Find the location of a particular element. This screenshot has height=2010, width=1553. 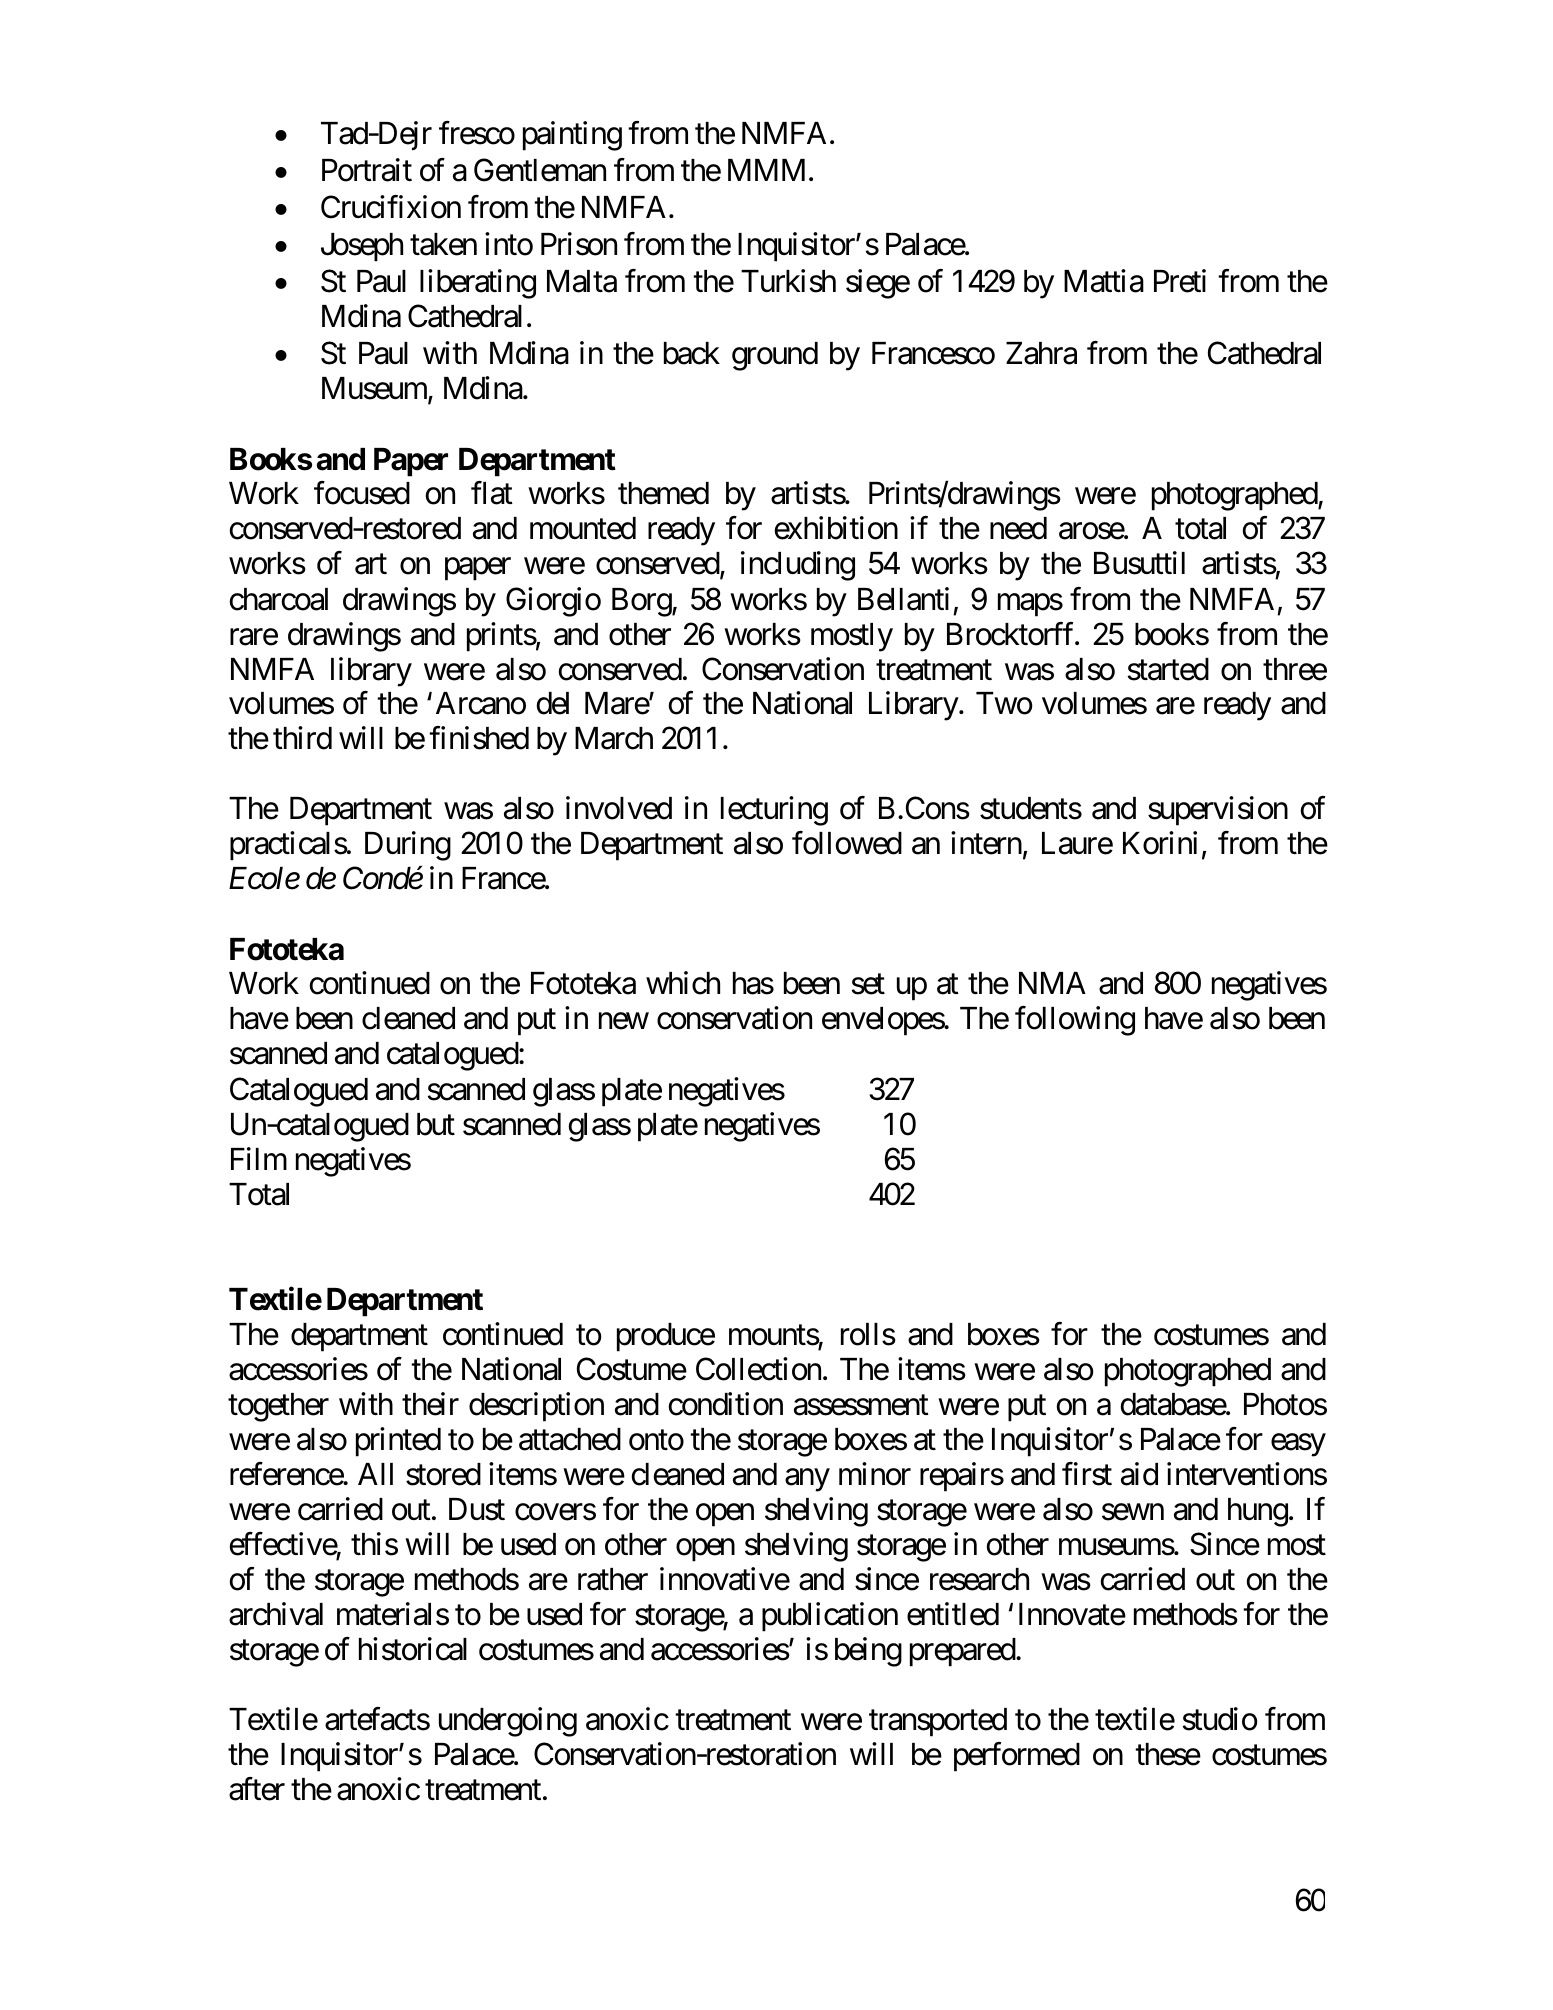

historical is located at coordinates (413, 1649).
